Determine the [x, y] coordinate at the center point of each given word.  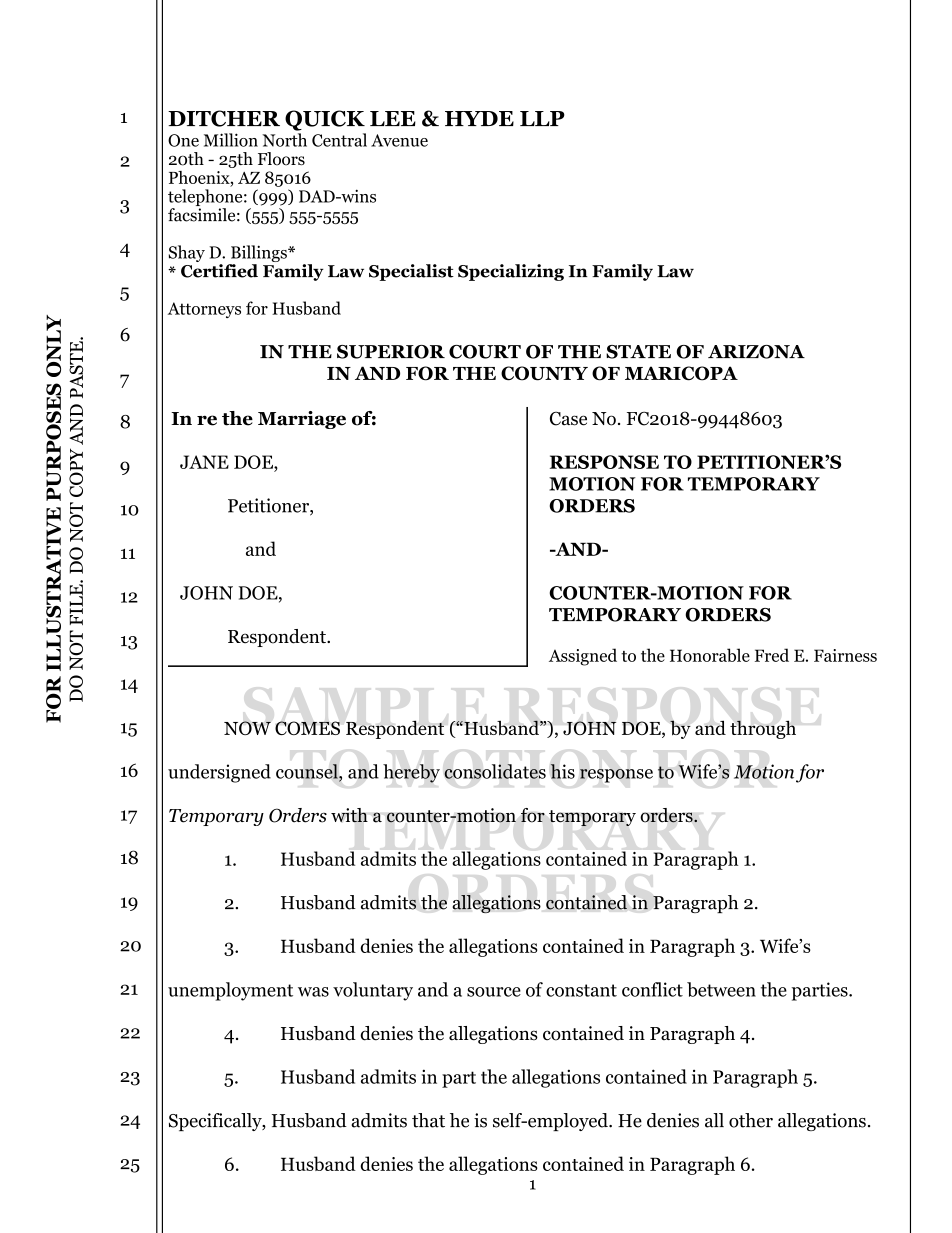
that [428, 1120]
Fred [772, 655]
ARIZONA [756, 352]
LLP [542, 118]
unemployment [230, 991]
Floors [281, 159]
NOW [247, 728]
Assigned [583, 657]
